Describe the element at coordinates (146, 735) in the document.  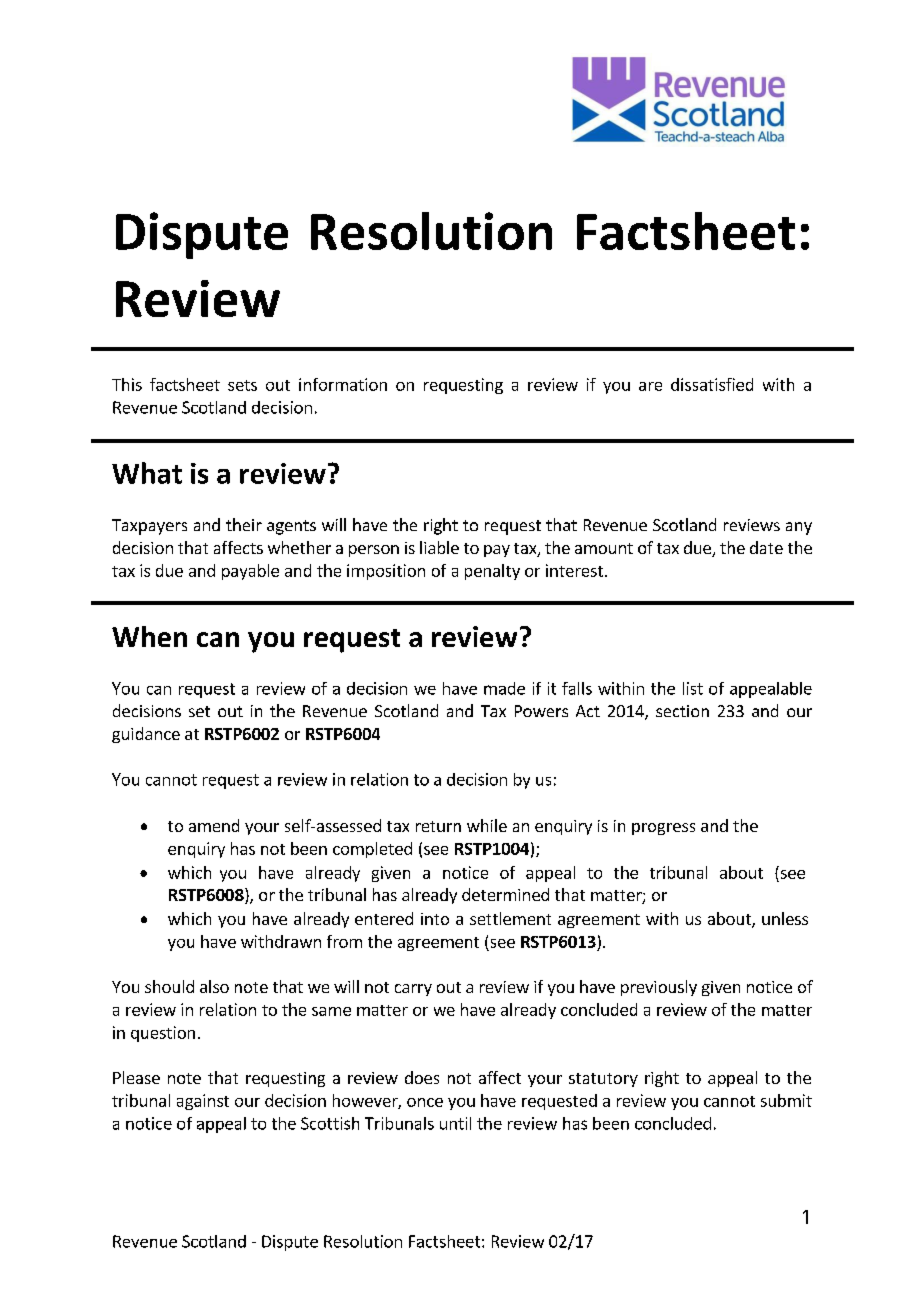
I see `guidance` at that location.
